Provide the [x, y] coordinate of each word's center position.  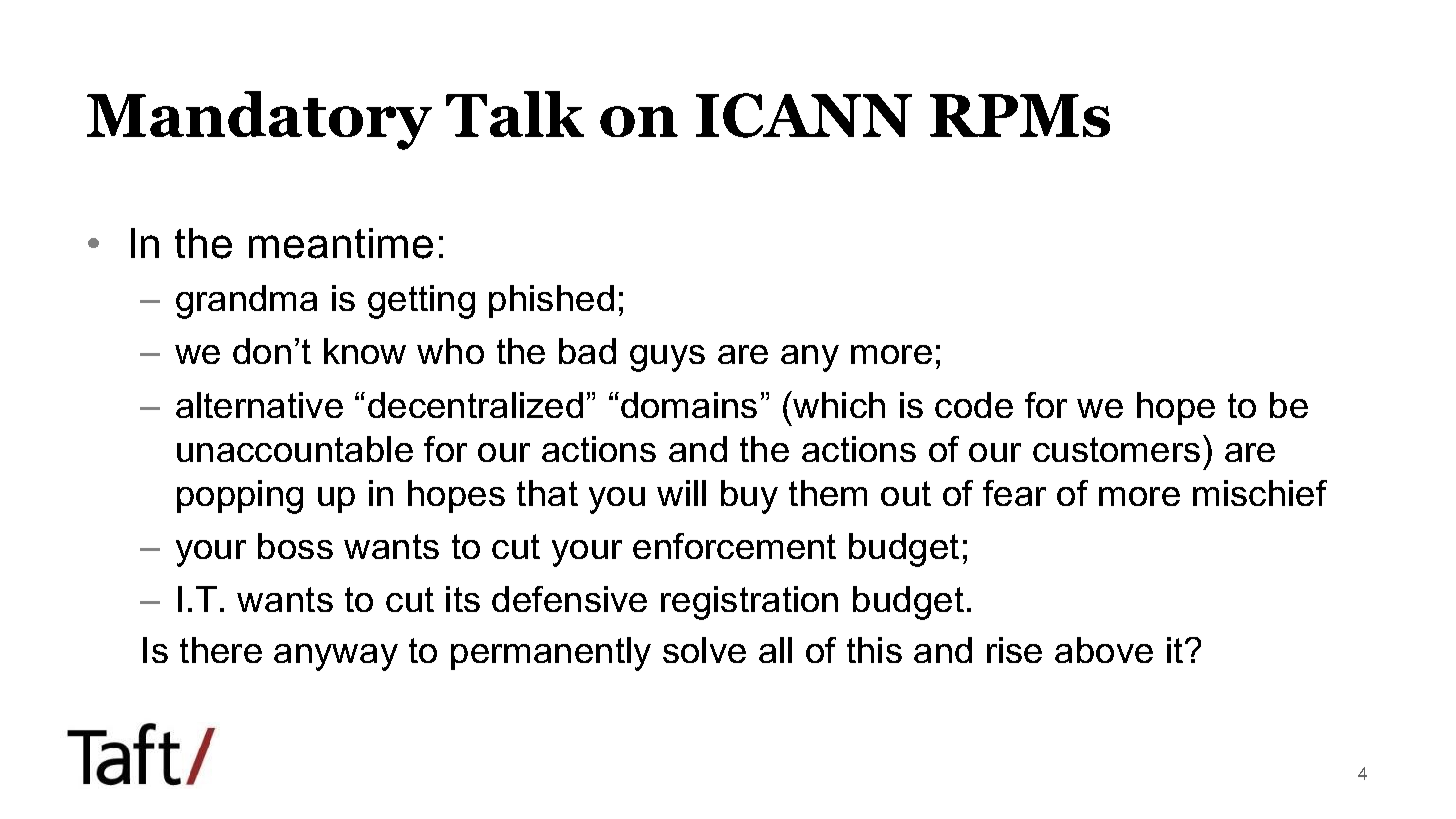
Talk [515, 114]
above [1104, 650]
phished [551, 301]
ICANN [804, 115]
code [974, 405]
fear [1014, 493]
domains [689, 405]
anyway [336, 657]
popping [240, 497]
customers [1116, 449]
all [775, 650]
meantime [341, 243]
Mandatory [259, 120]
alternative [259, 405]
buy [749, 497]
